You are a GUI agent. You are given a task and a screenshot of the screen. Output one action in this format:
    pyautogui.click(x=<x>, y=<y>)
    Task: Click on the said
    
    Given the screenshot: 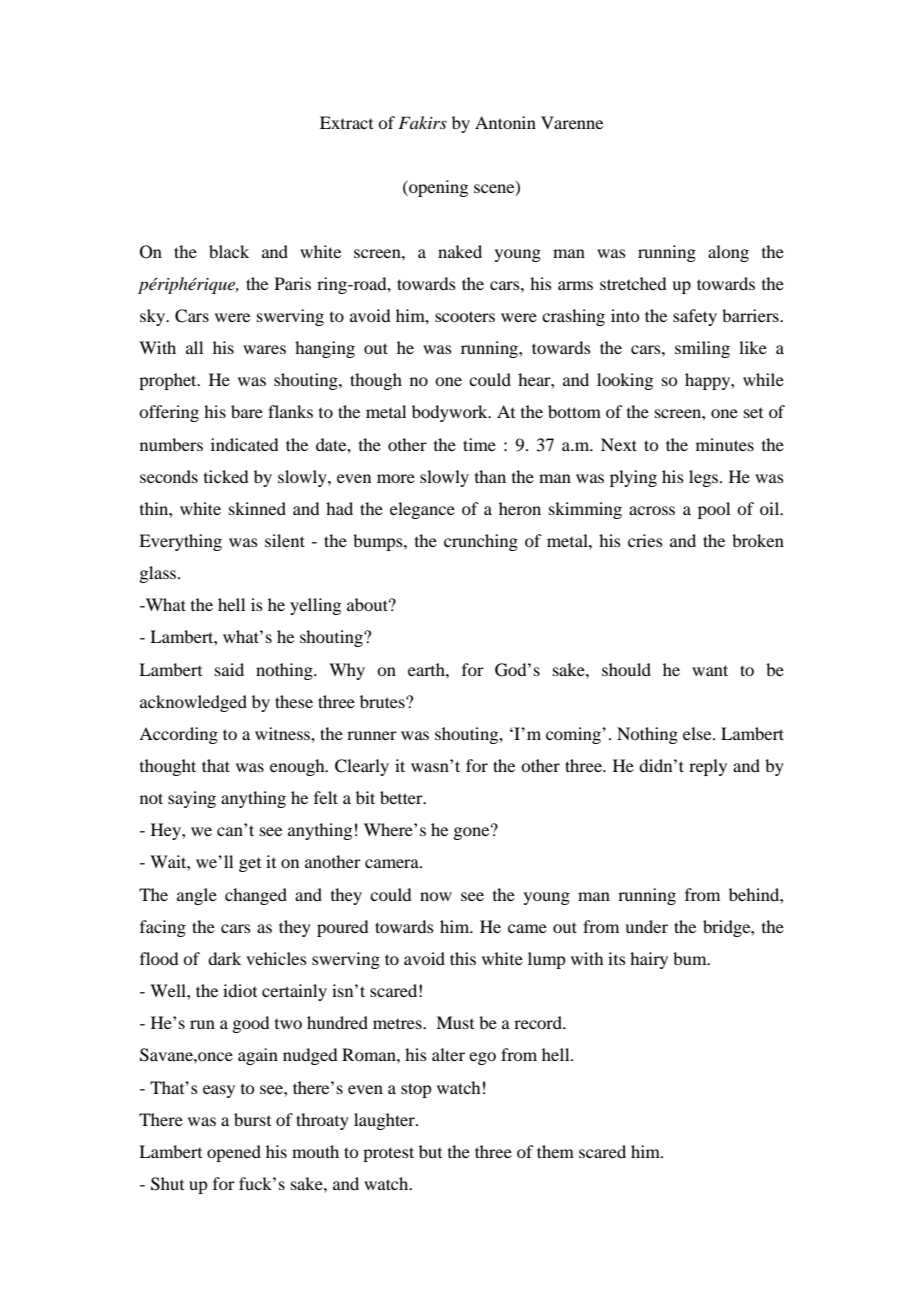 What is the action you would take?
    pyautogui.click(x=229, y=669)
